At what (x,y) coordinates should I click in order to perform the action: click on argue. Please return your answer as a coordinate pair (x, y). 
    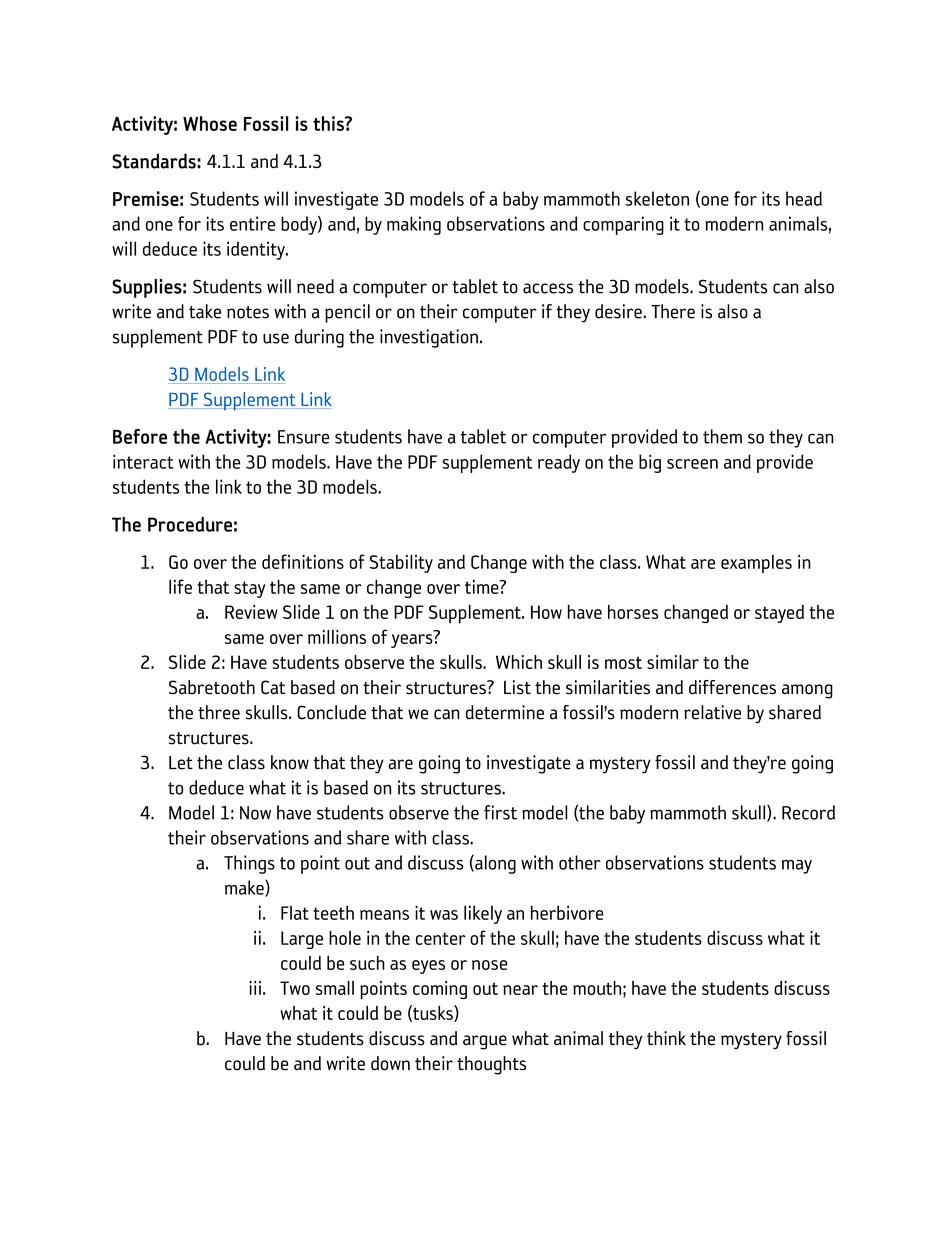
    Looking at the image, I should click on (485, 1042).
